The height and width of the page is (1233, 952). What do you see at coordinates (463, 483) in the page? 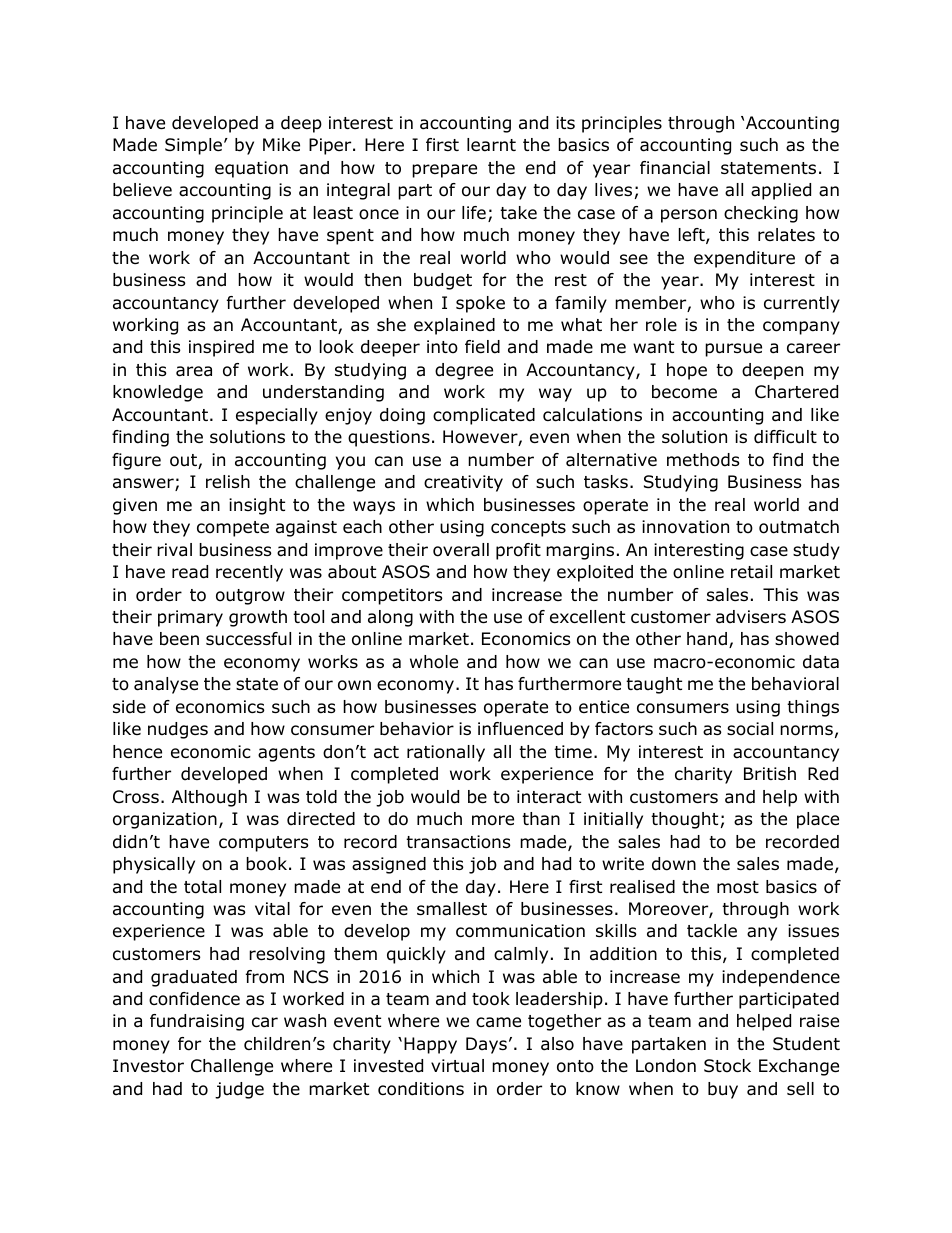
I see `creativity` at bounding box center [463, 483].
